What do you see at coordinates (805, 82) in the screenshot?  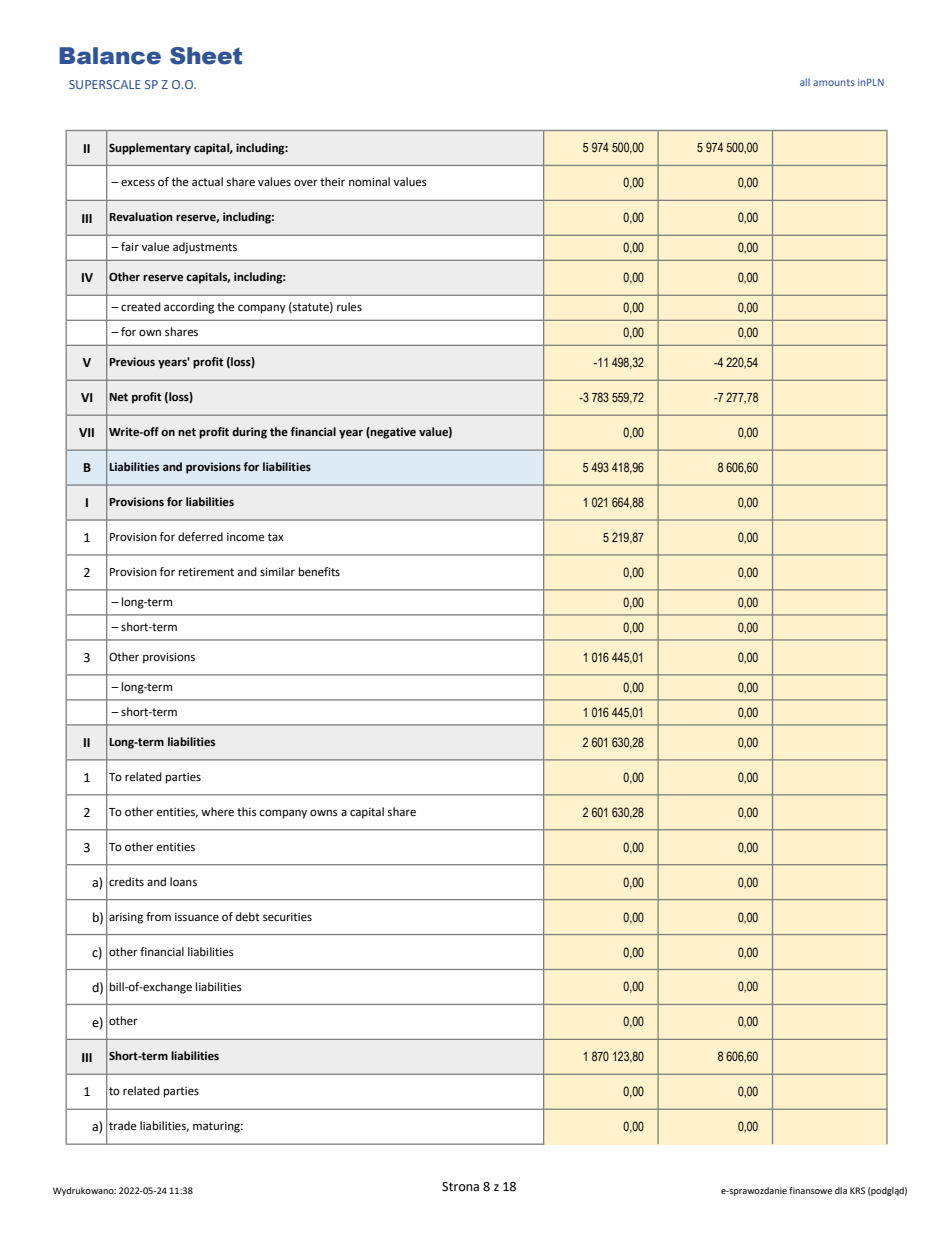 I see `all` at bounding box center [805, 82].
